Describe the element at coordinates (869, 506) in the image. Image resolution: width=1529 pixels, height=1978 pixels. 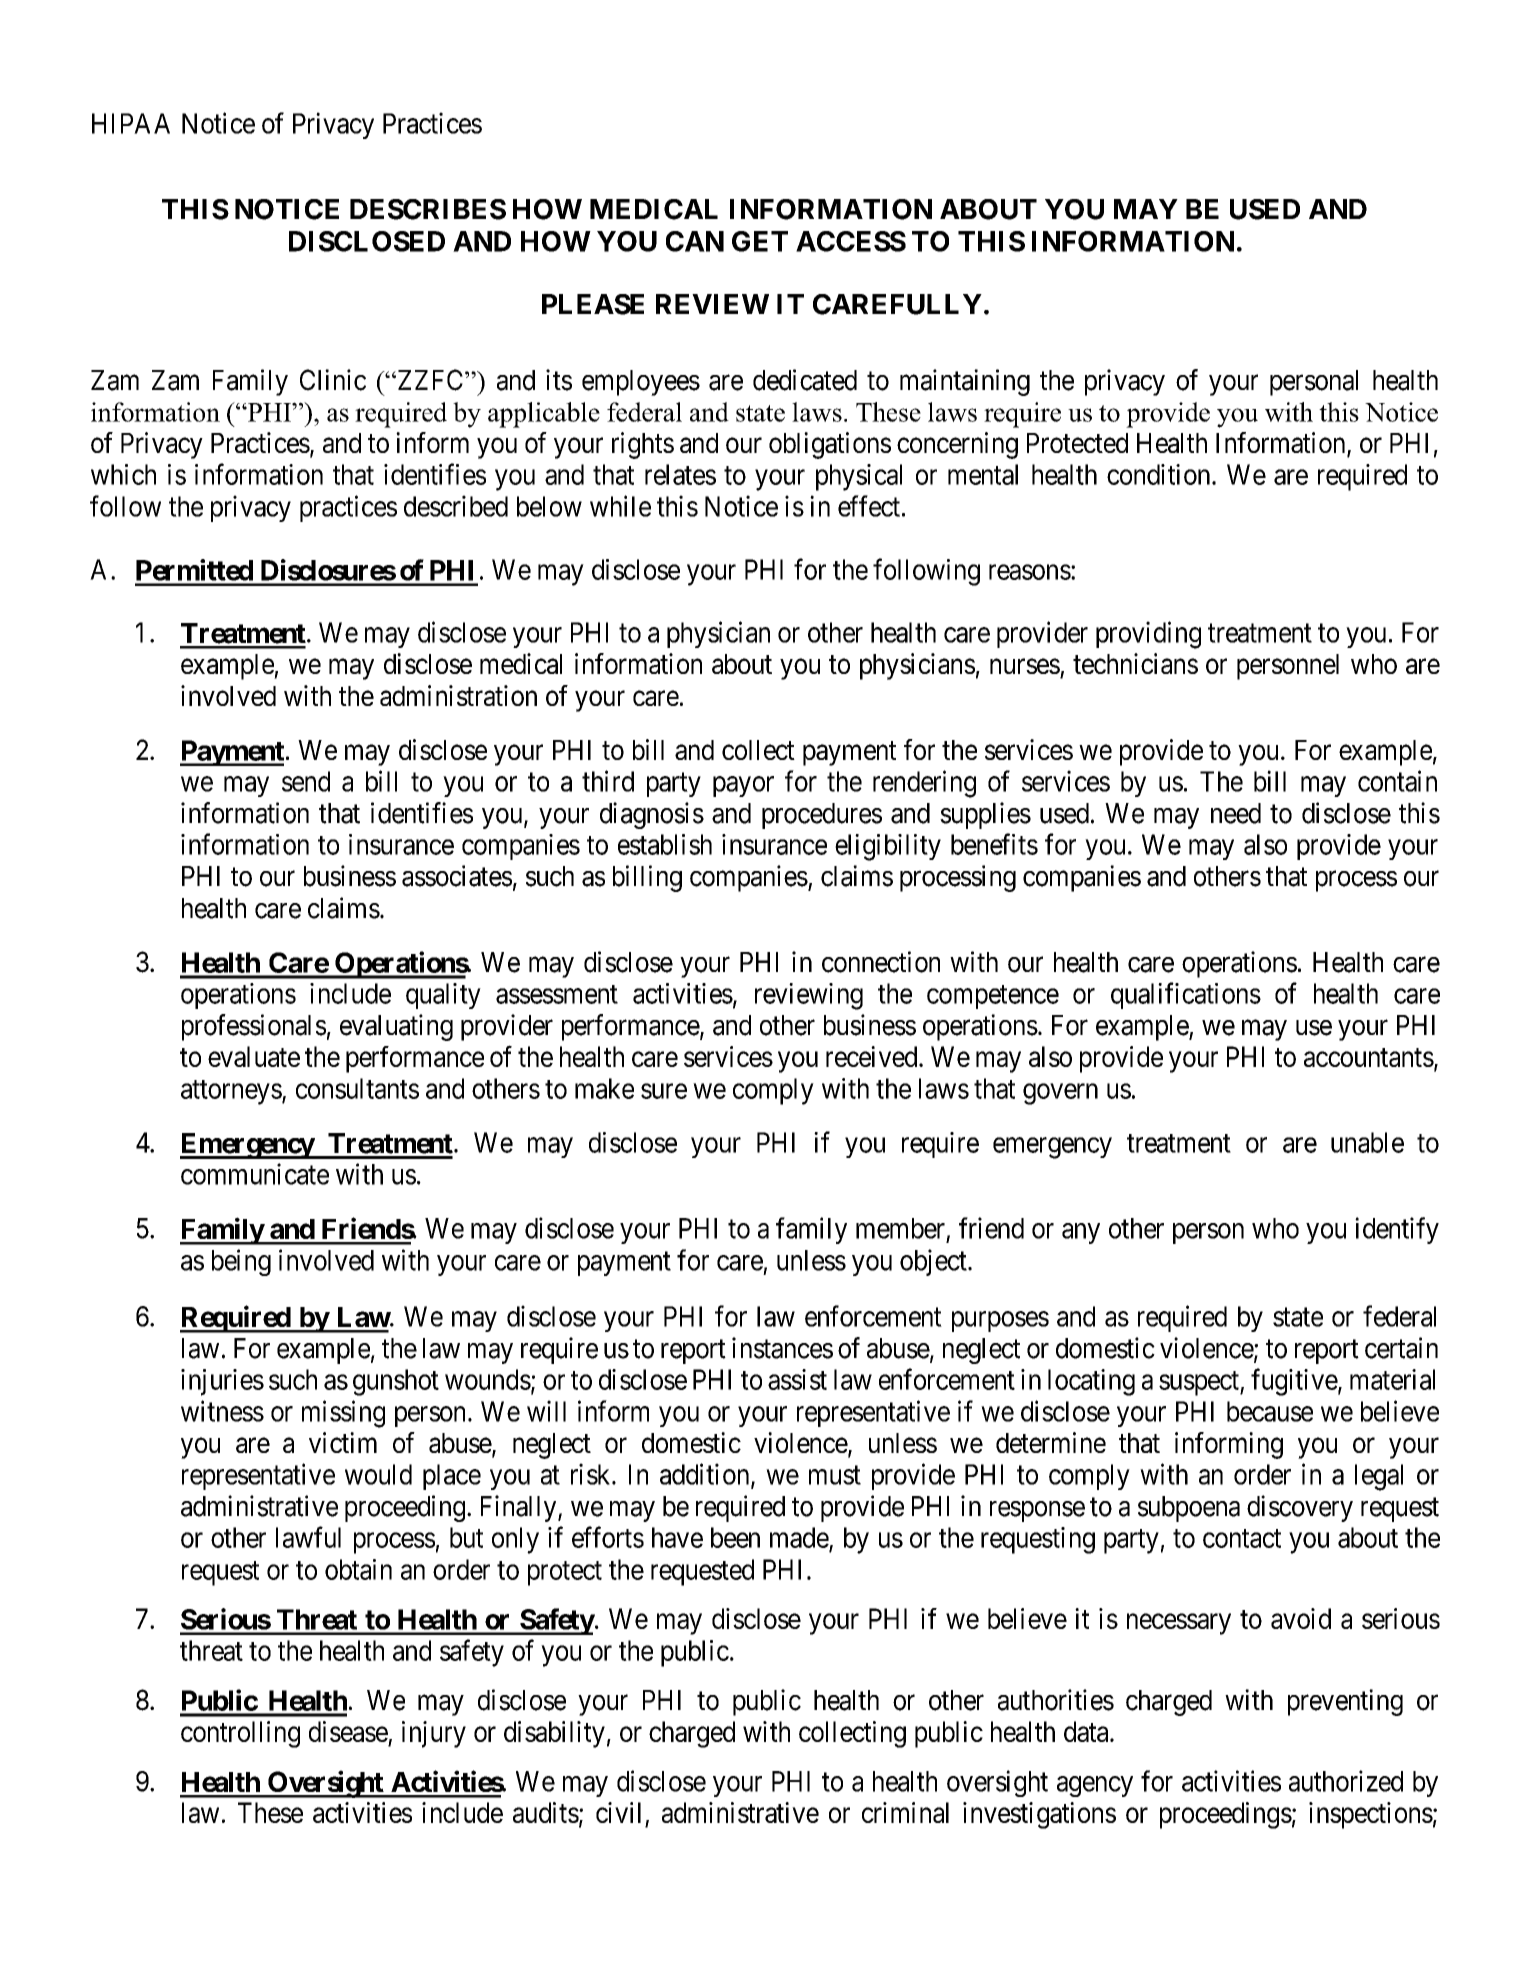
I see `effect` at that location.
